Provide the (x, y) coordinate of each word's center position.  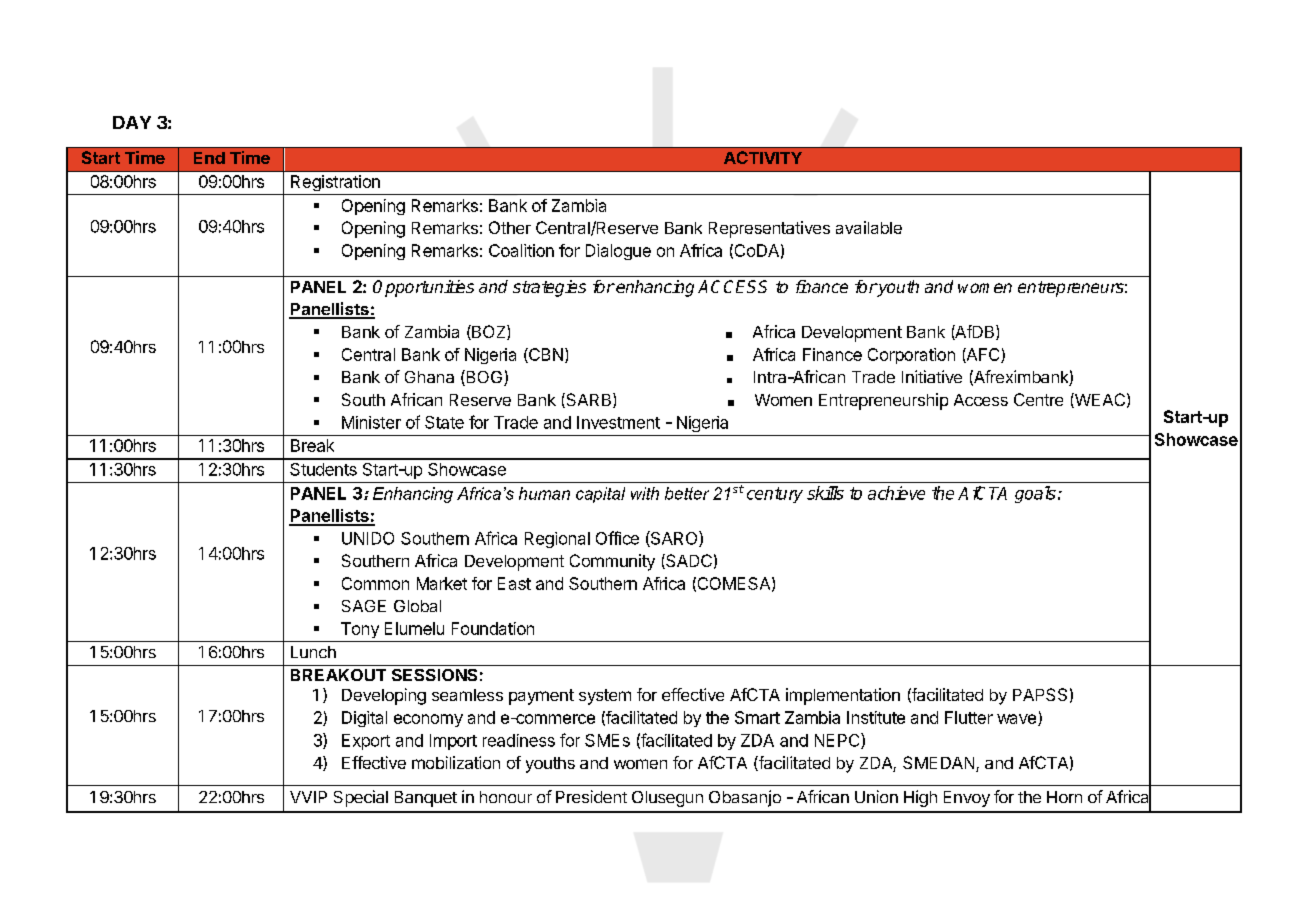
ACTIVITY (763, 157)
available (869, 227)
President (591, 796)
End (209, 158)
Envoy (967, 799)
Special (361, 798)
